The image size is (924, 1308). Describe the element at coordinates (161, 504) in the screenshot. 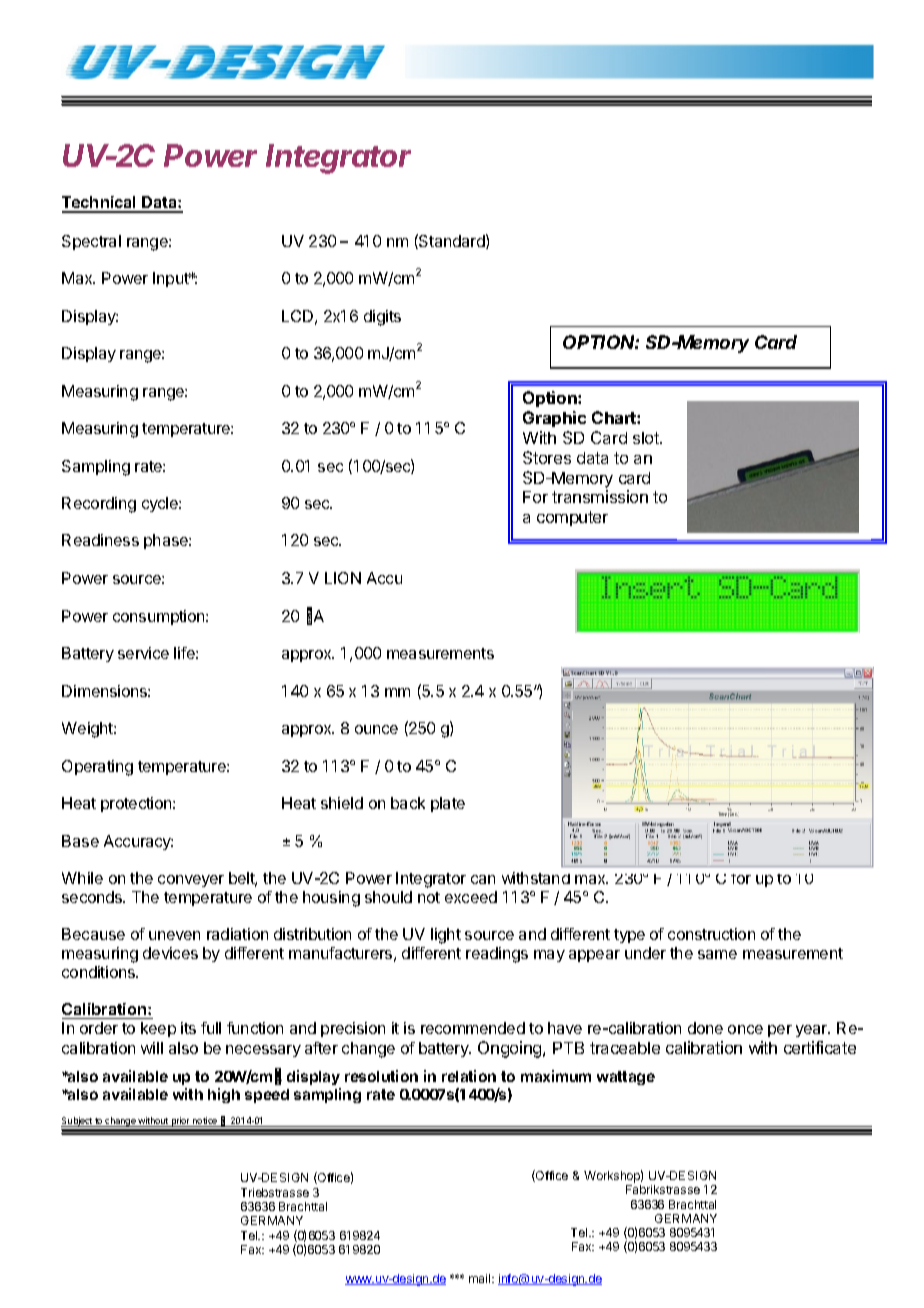

I see `cycle` at that location.
